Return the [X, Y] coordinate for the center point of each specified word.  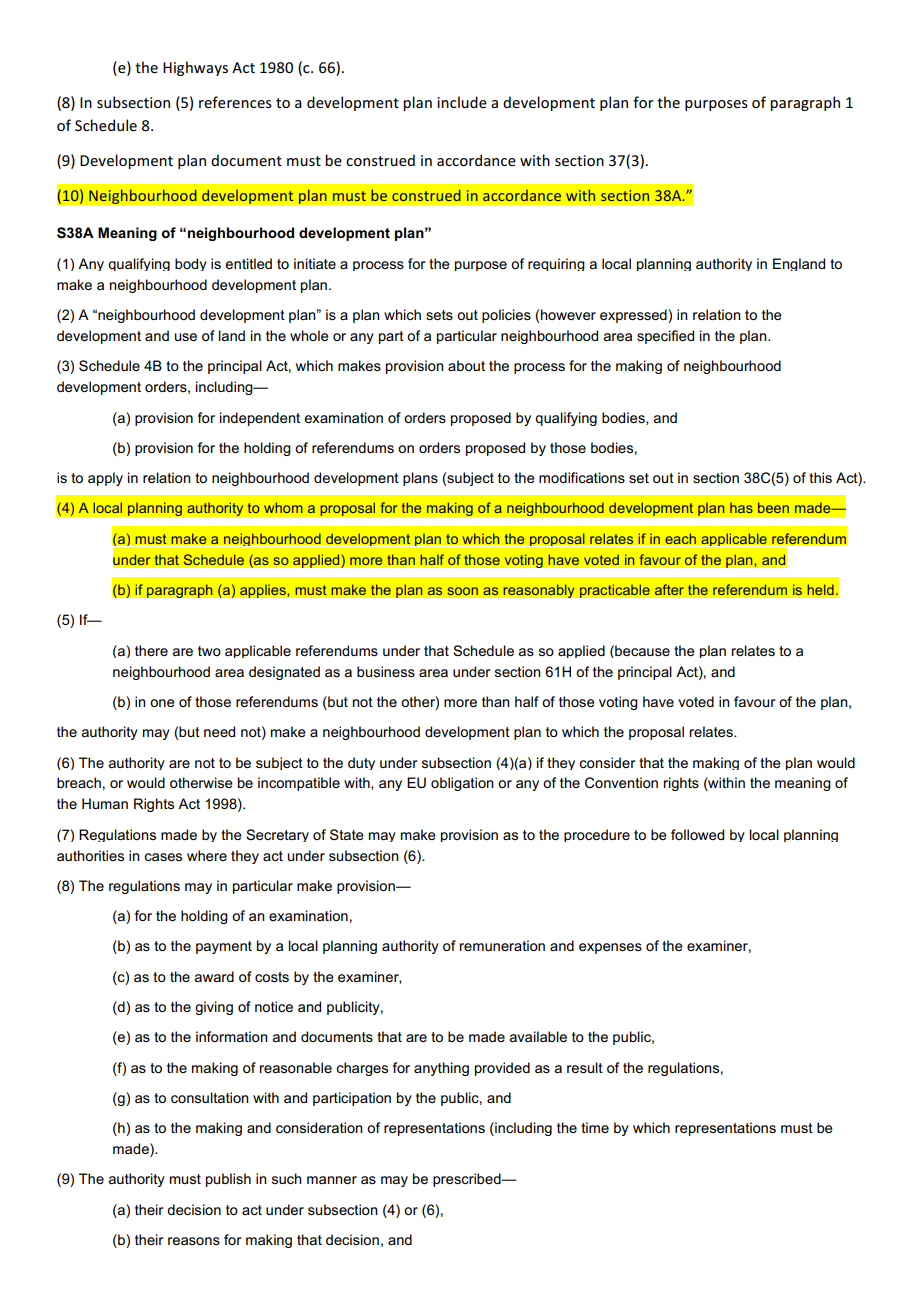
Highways [195, 68]
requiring [556, 264]
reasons [194, 1241]
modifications [582, 477]
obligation [462, 784]
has [741, 507]
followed [697, 834]
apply [105, 479]
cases [163, 857]
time [595, 1127]
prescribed [468, 1180]
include [462, 102]
